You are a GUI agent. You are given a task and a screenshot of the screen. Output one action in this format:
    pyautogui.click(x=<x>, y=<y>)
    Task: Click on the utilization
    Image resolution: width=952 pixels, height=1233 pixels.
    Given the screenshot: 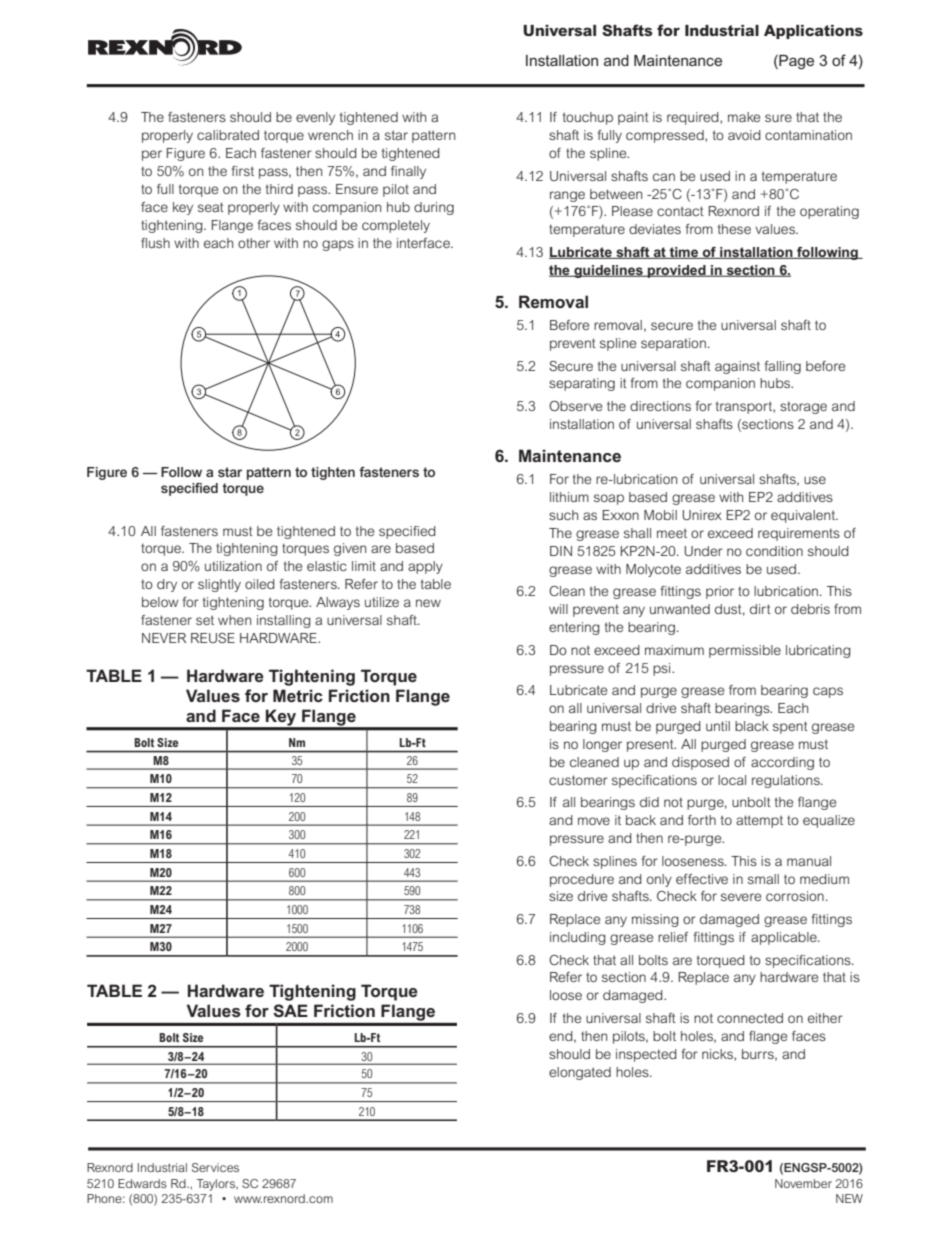 What is the action you would take?
    pyautogui.click(x=233, y=566)
